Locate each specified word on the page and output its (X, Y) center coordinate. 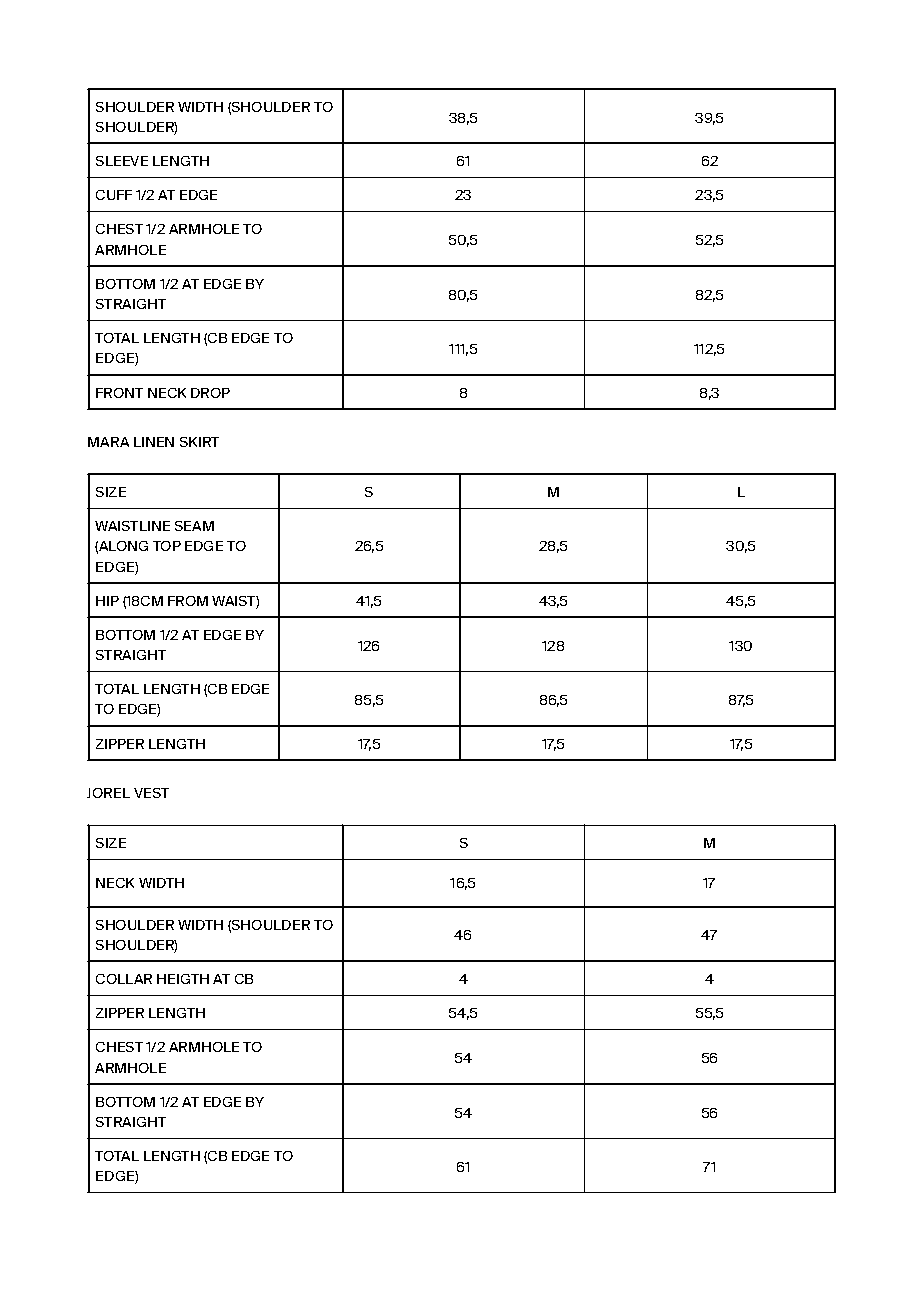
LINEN (154, 442)
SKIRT (199, 442)
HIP (107, 601)
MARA (108, 442)
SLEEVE (122, 161)
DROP (210, 393)
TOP (167, 546)
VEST (151, 793)
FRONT (119, 393)
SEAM (194, 526)
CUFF (114, 195)
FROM (188, 601)
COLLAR (124, 979)
